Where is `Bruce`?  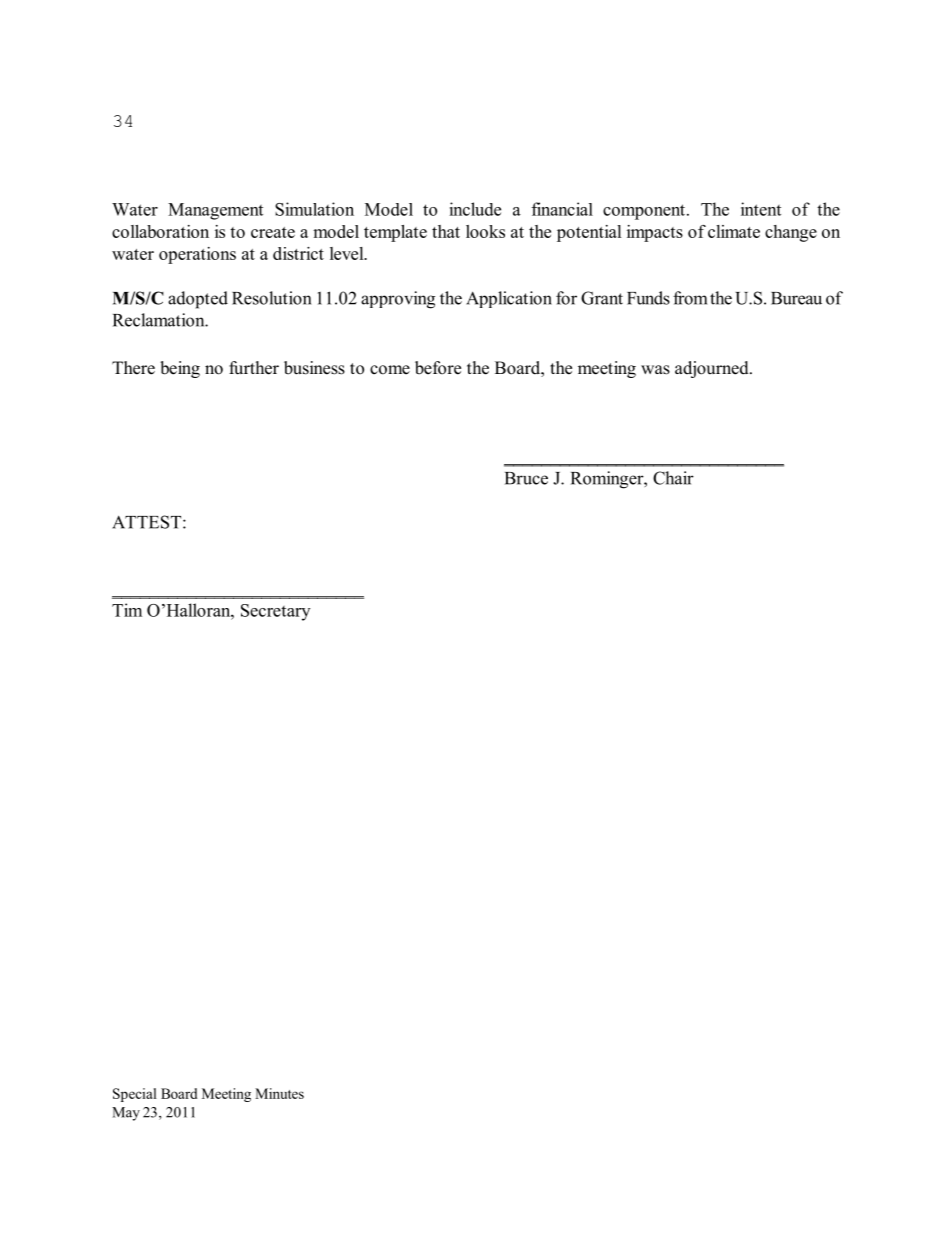
Bruce is located at coordinates (526, 478).
